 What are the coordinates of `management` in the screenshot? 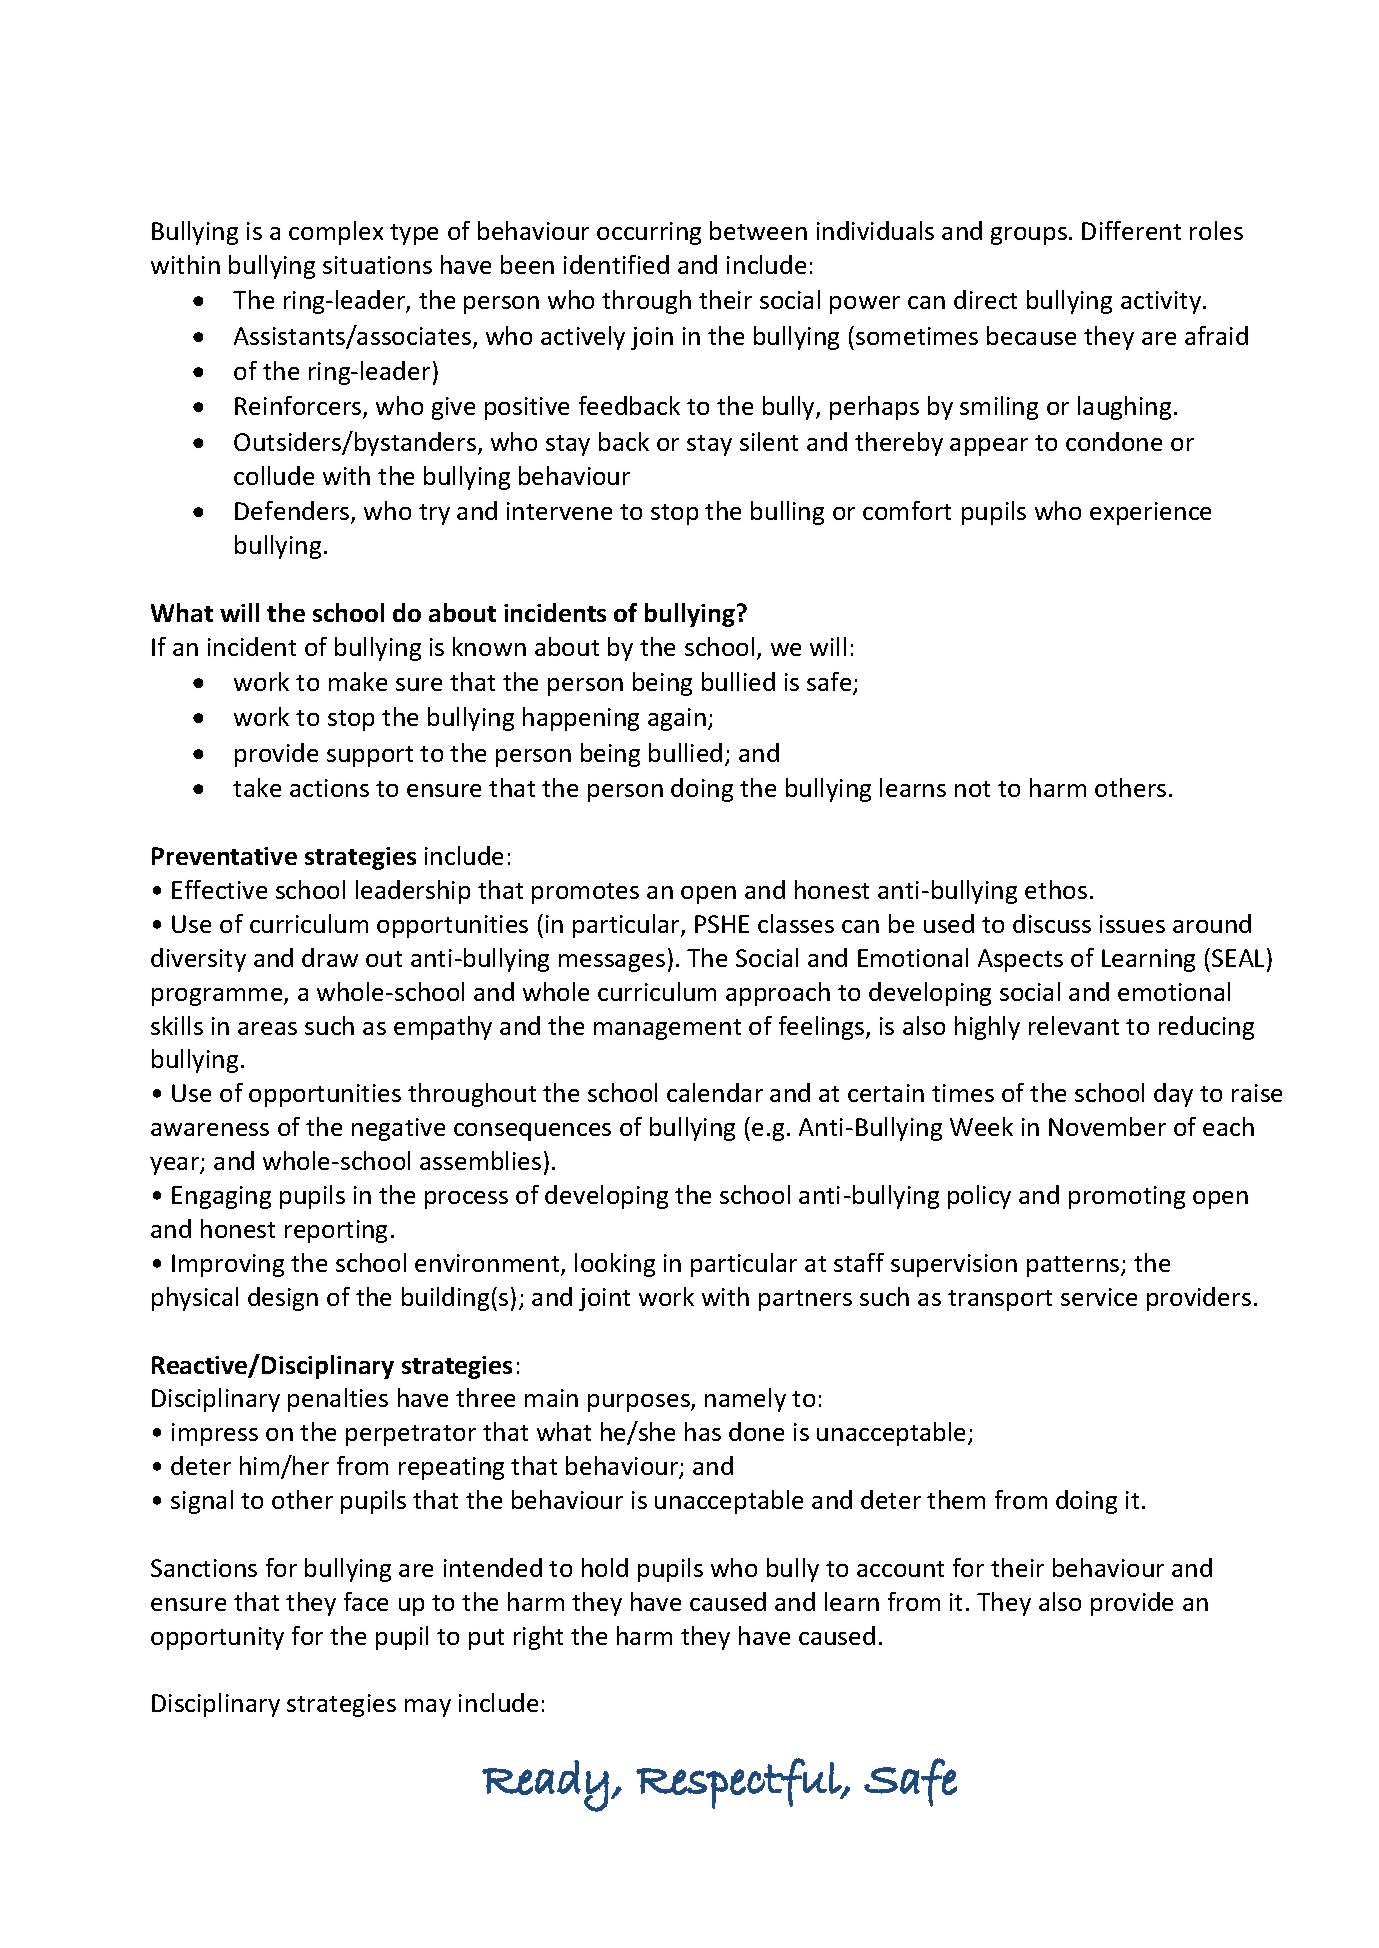 It's located at (667, 1029).
